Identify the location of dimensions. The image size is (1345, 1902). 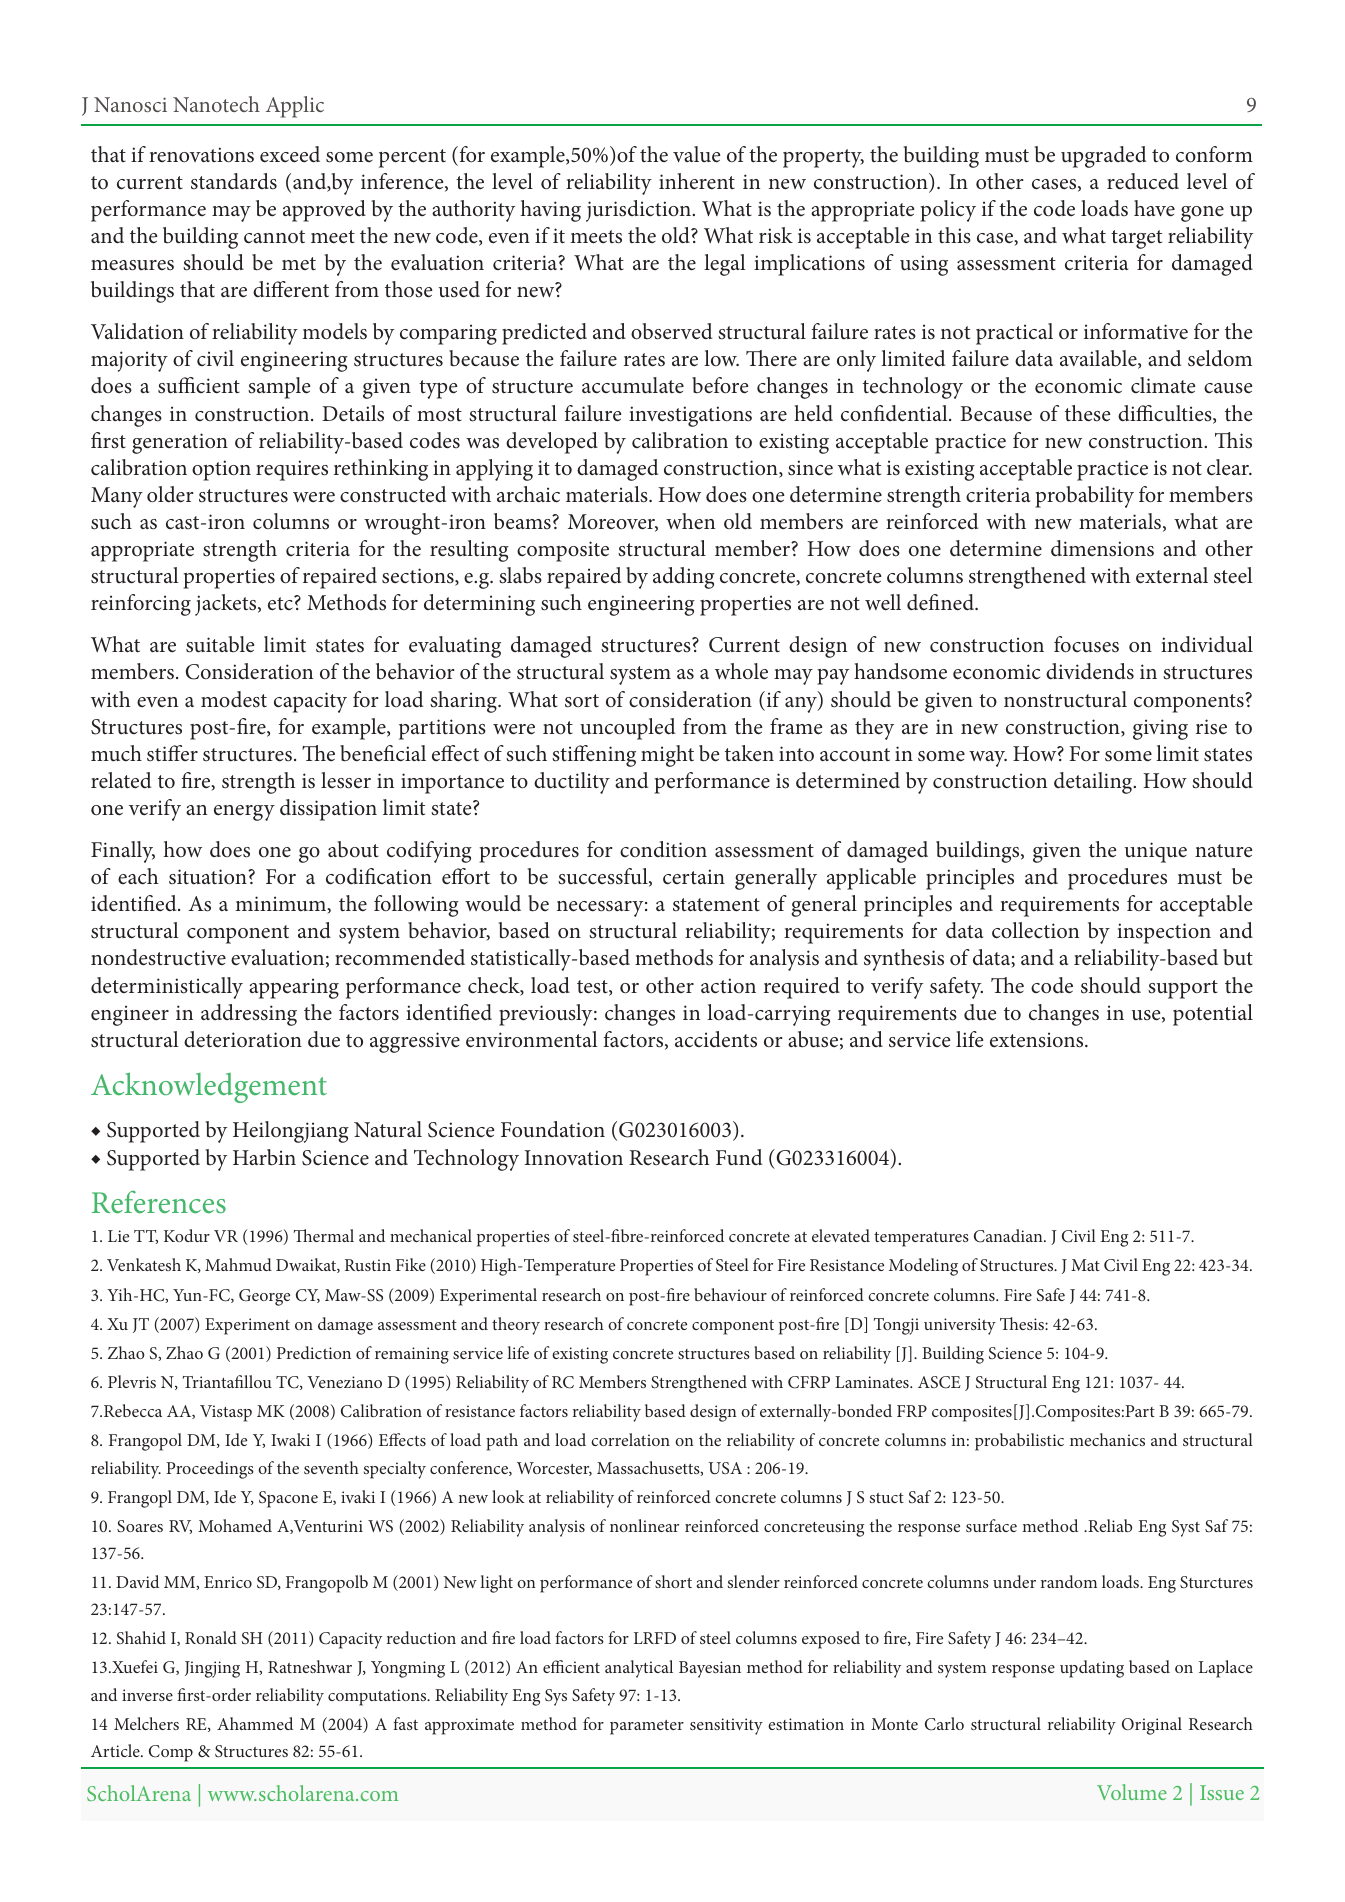
(1102, 548).
